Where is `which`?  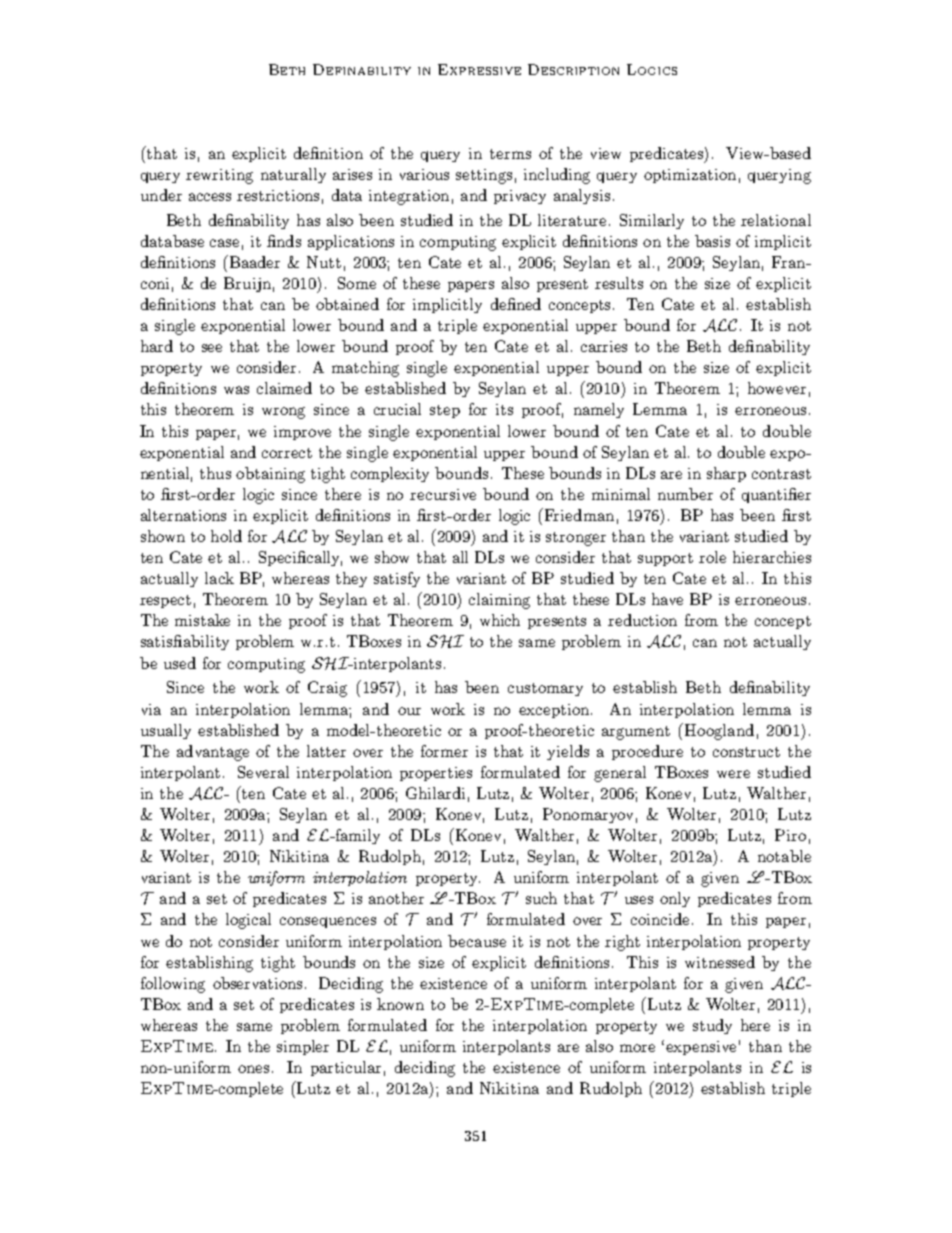 which is located at coordinates (500, 620).
